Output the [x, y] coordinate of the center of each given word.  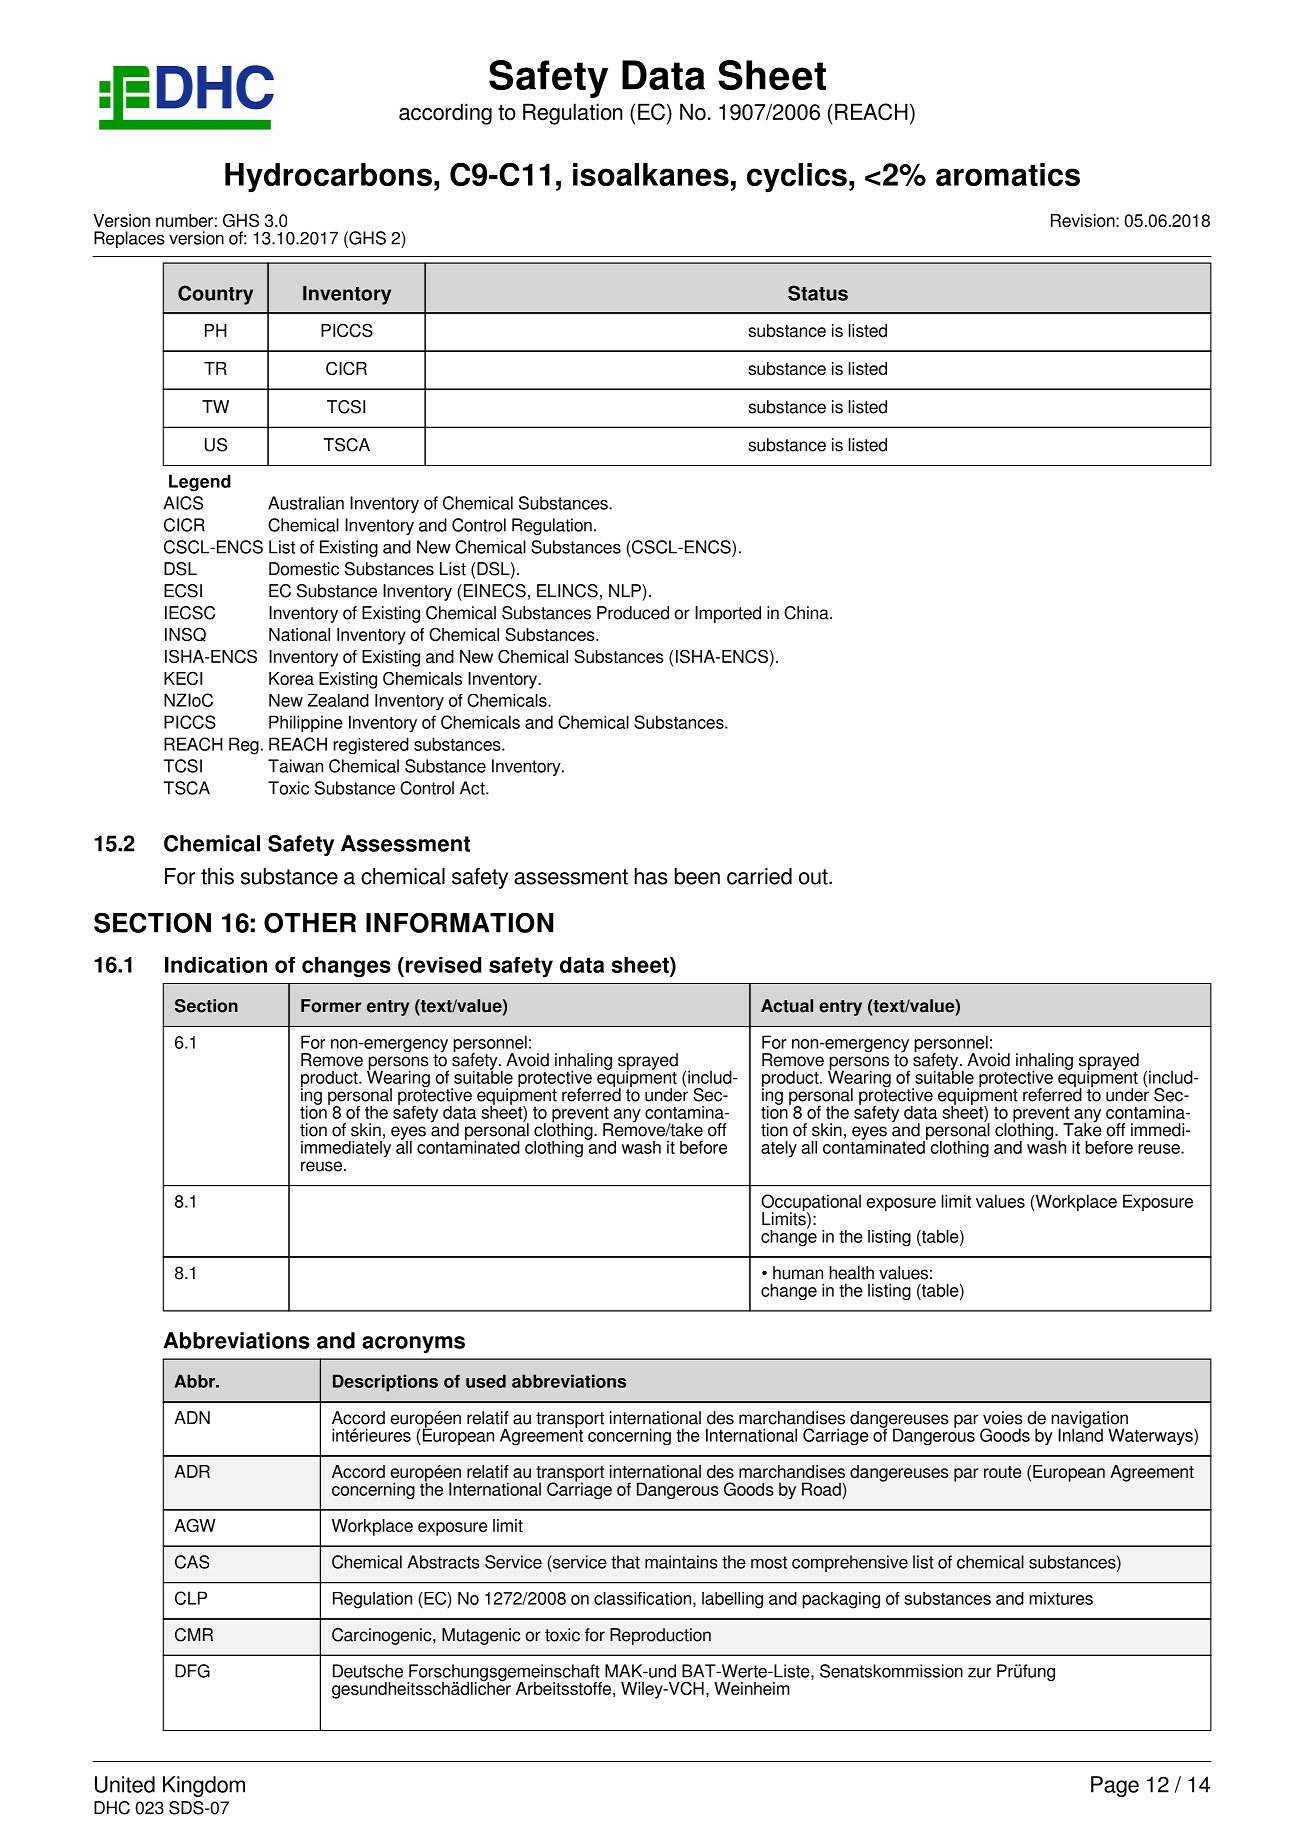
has [651, 876]
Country [215, 295]
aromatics [1008, 174]
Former [331, 1006]
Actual [787, 1006]
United [125, 1784]
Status [818, 293]
